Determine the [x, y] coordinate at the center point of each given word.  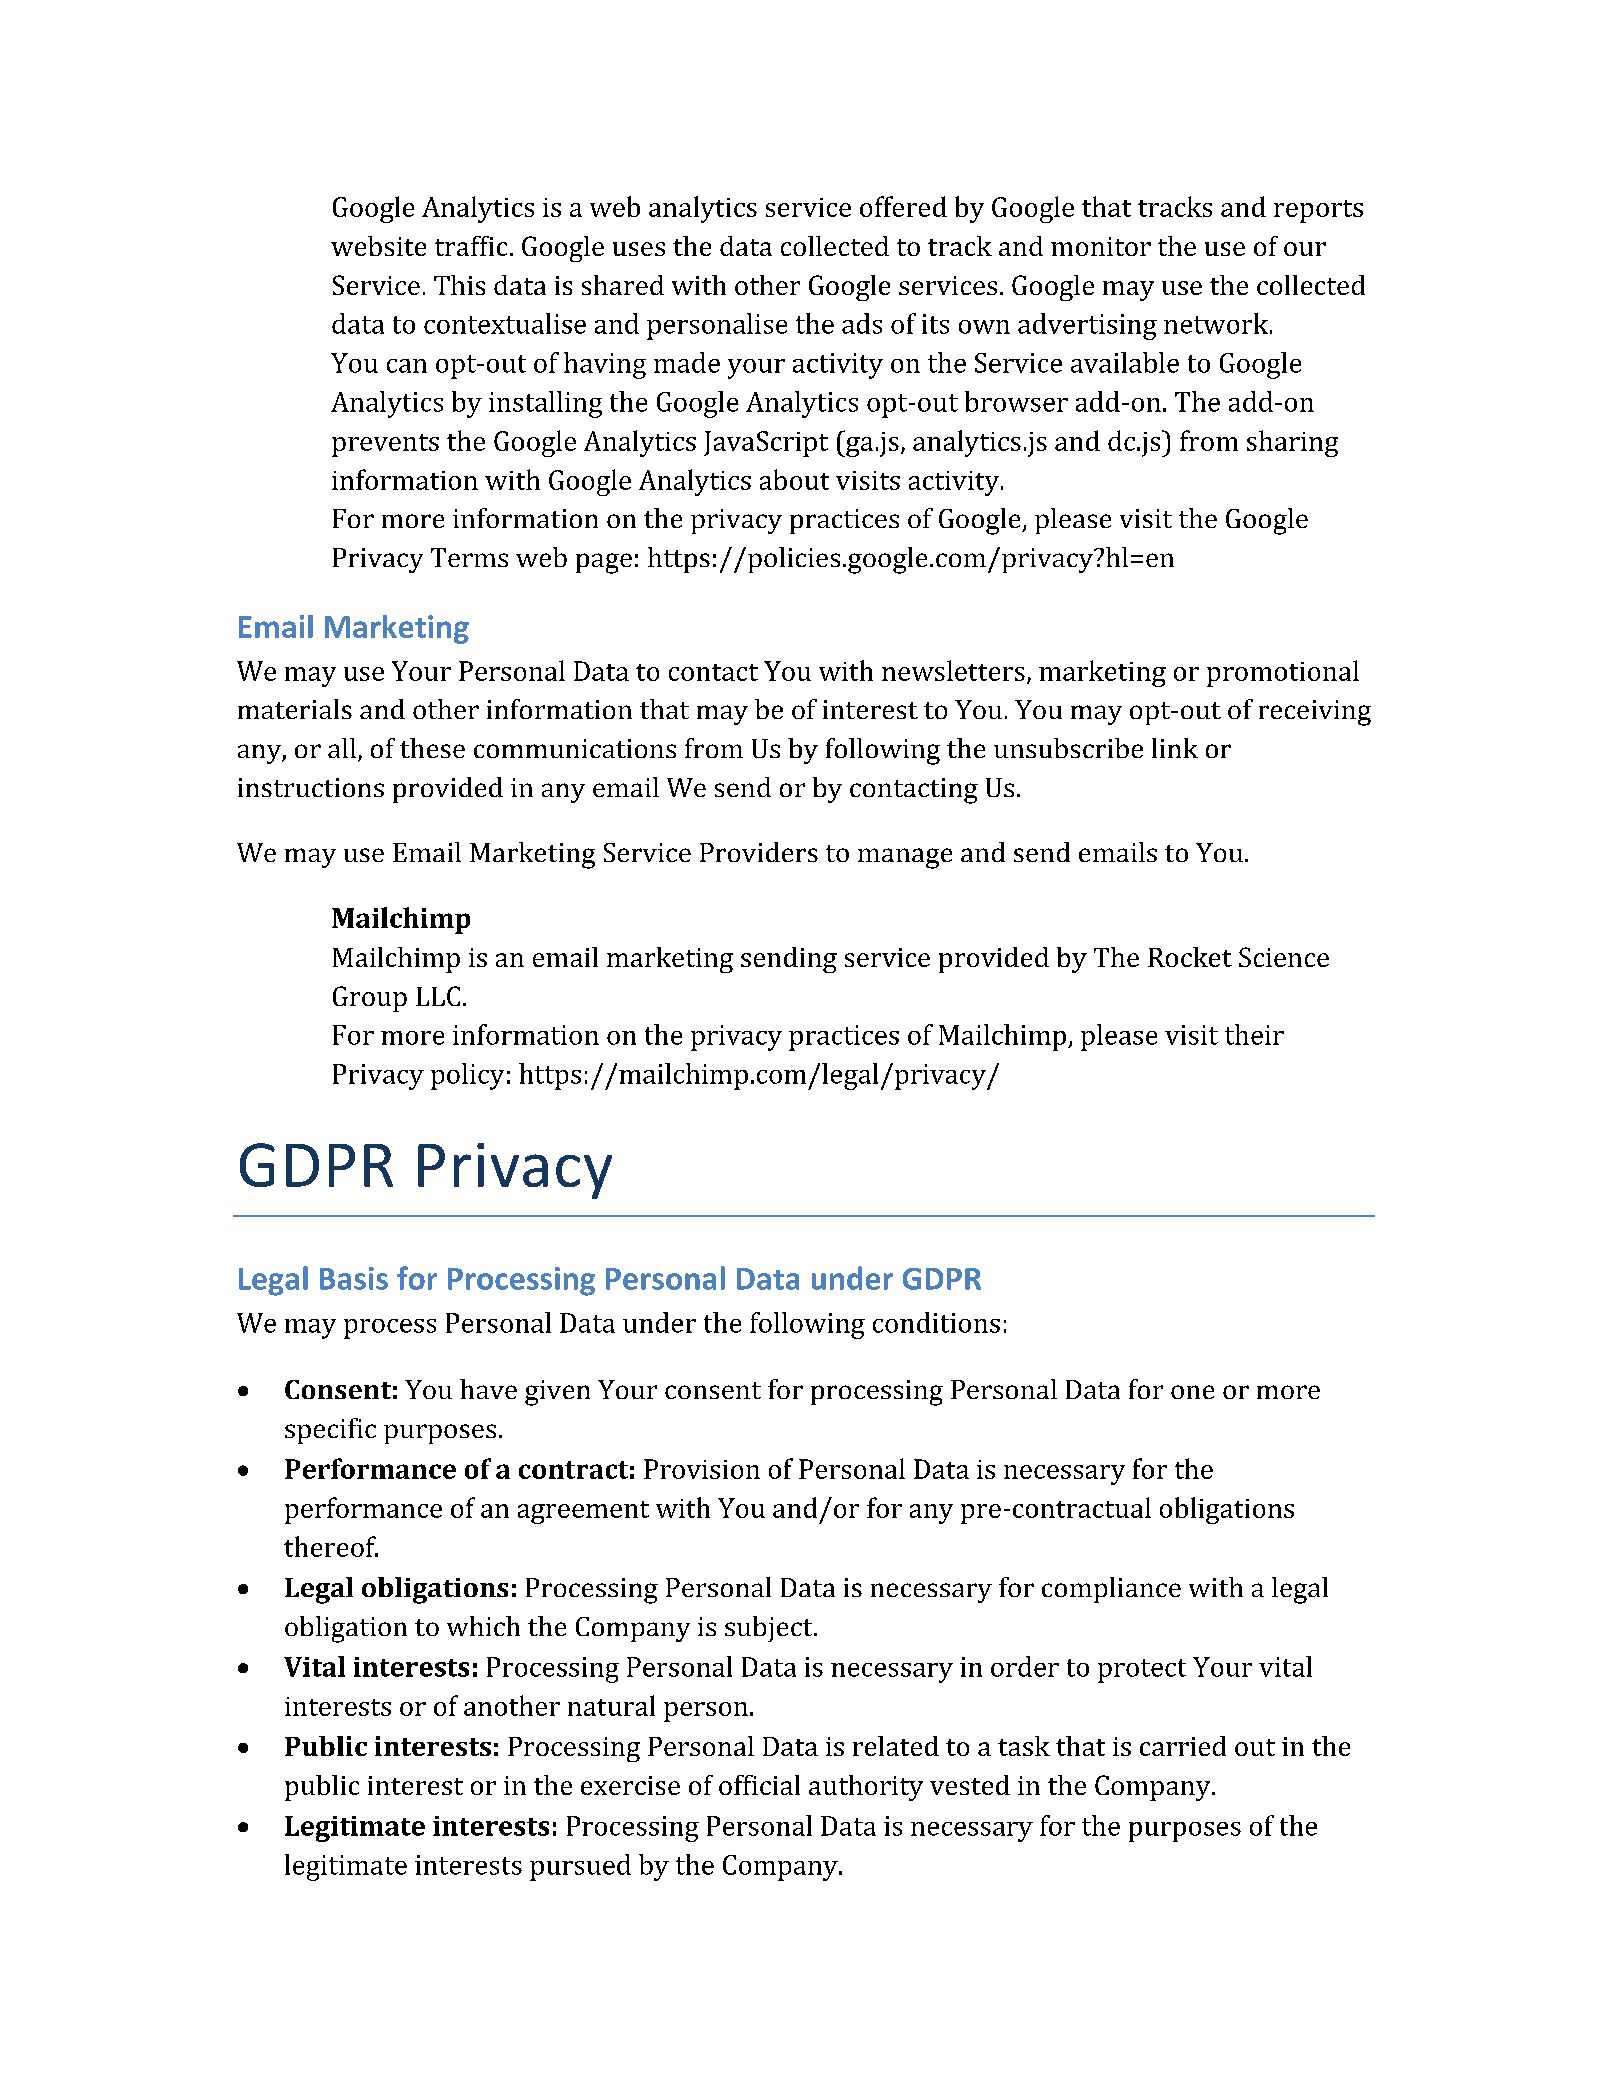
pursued [580, 1867]
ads [862, 323]
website [378, 246]
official [759, 1785]
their [1254, 1034]
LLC [438, 996]
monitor [1101, 246]
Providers [759, 852]
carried [1183, 1746]
